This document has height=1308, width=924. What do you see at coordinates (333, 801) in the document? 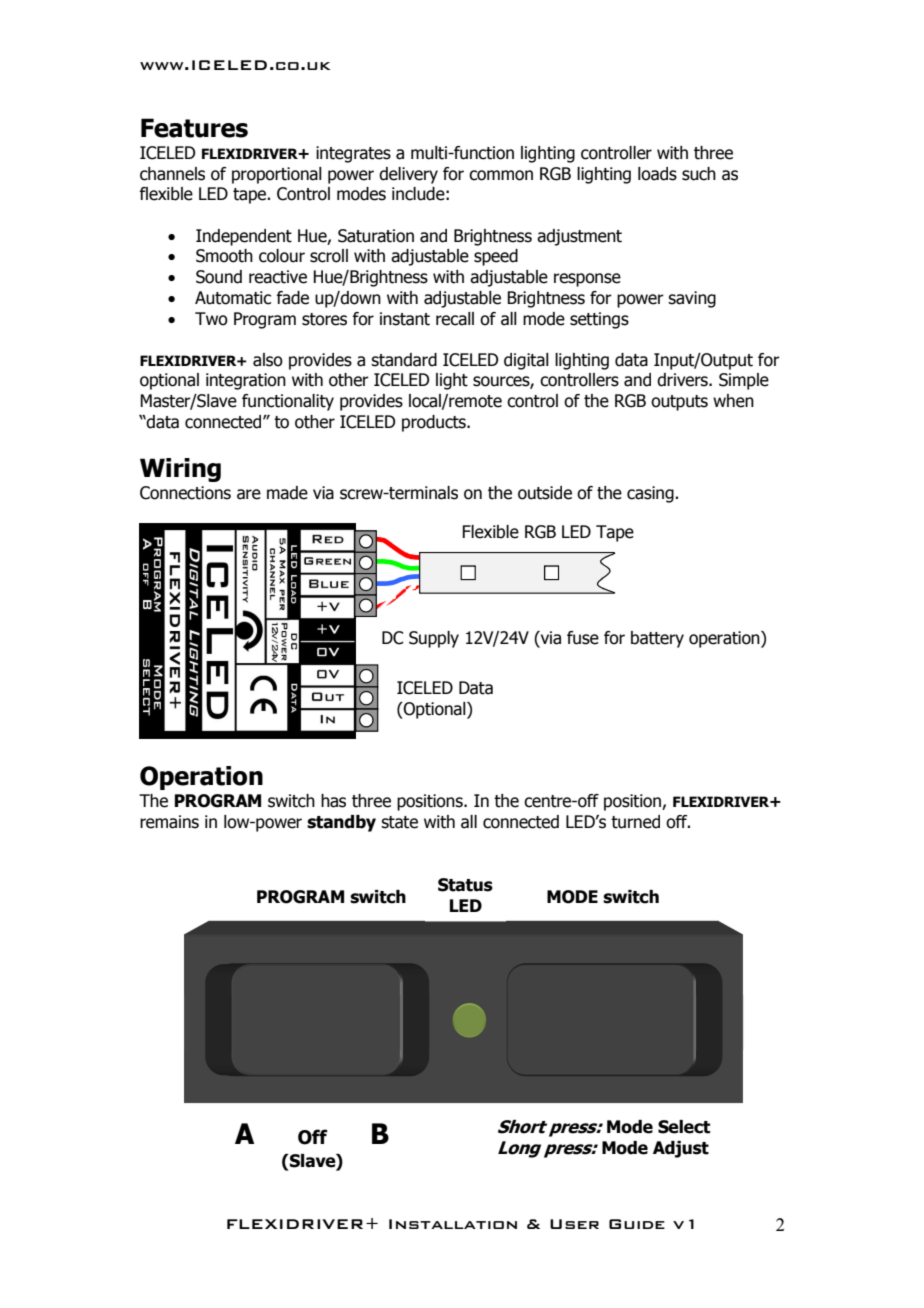
I see `has` at bounding box center [333, 801].
